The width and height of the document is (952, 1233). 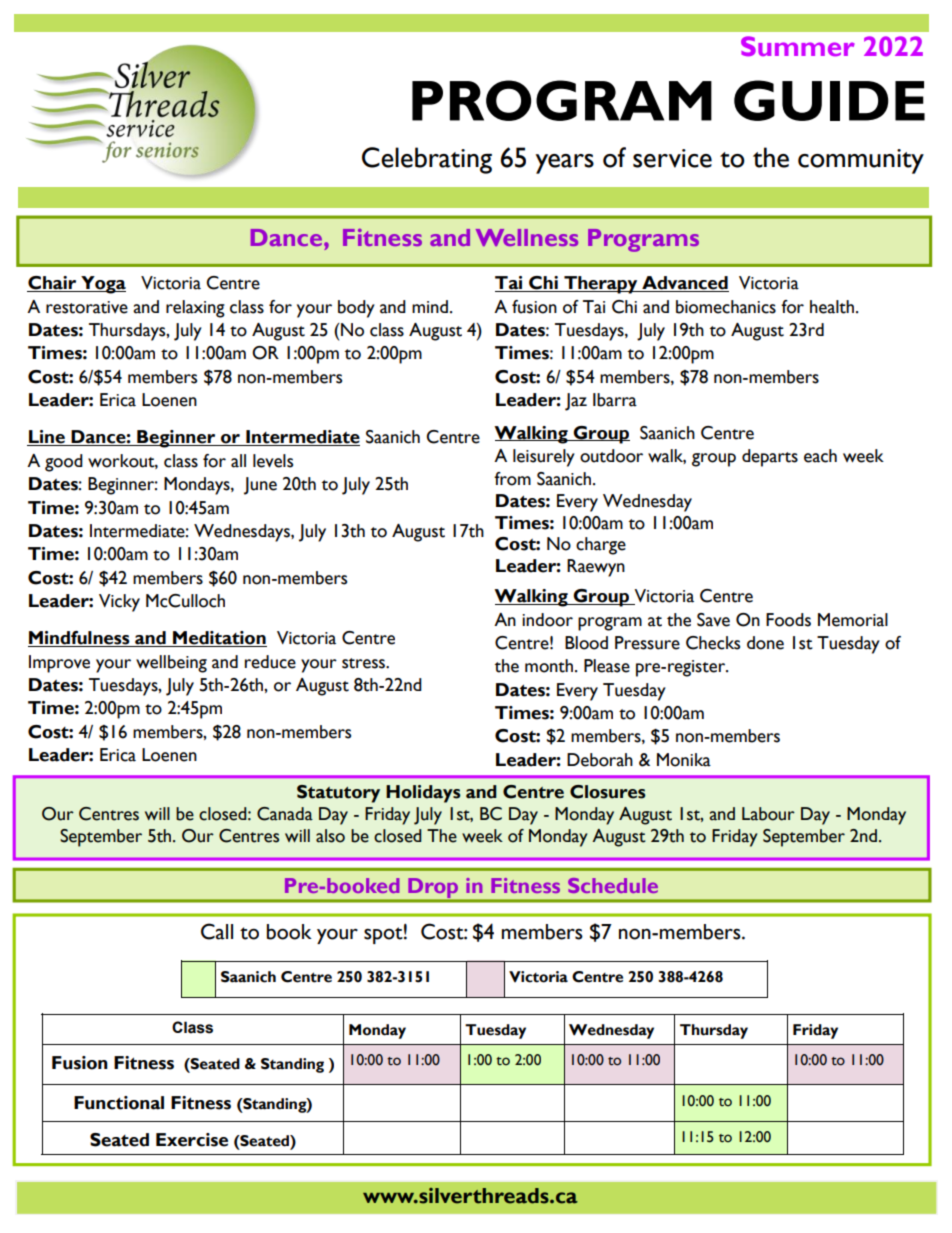 What do you see at coordinates (565, 164) in the document?
I see `years` at bounding box center [565, 164].
